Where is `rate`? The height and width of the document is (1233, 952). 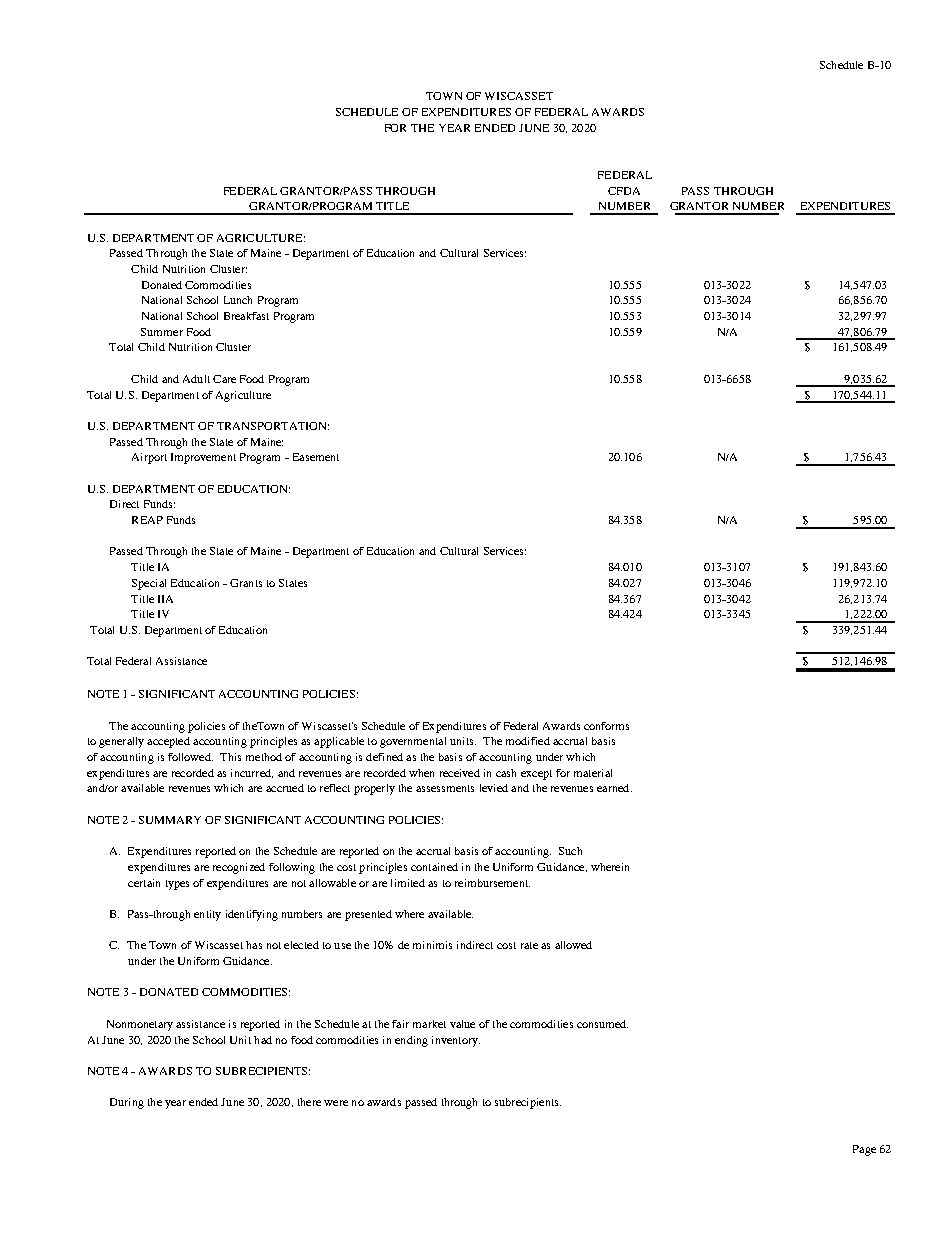 rate is located at coordinates (529, 945).
